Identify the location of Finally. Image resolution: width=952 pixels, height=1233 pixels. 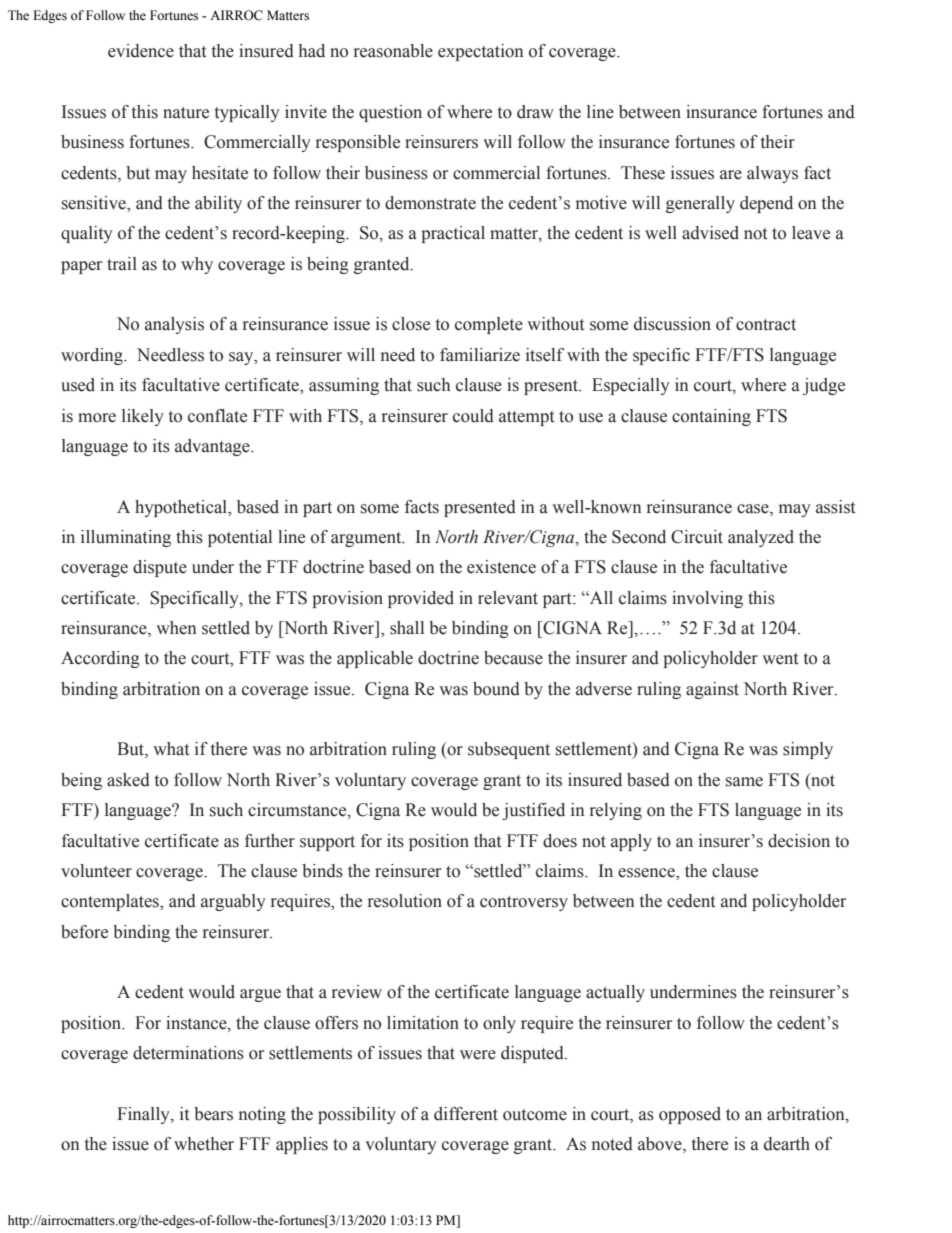
(144, 1115).
